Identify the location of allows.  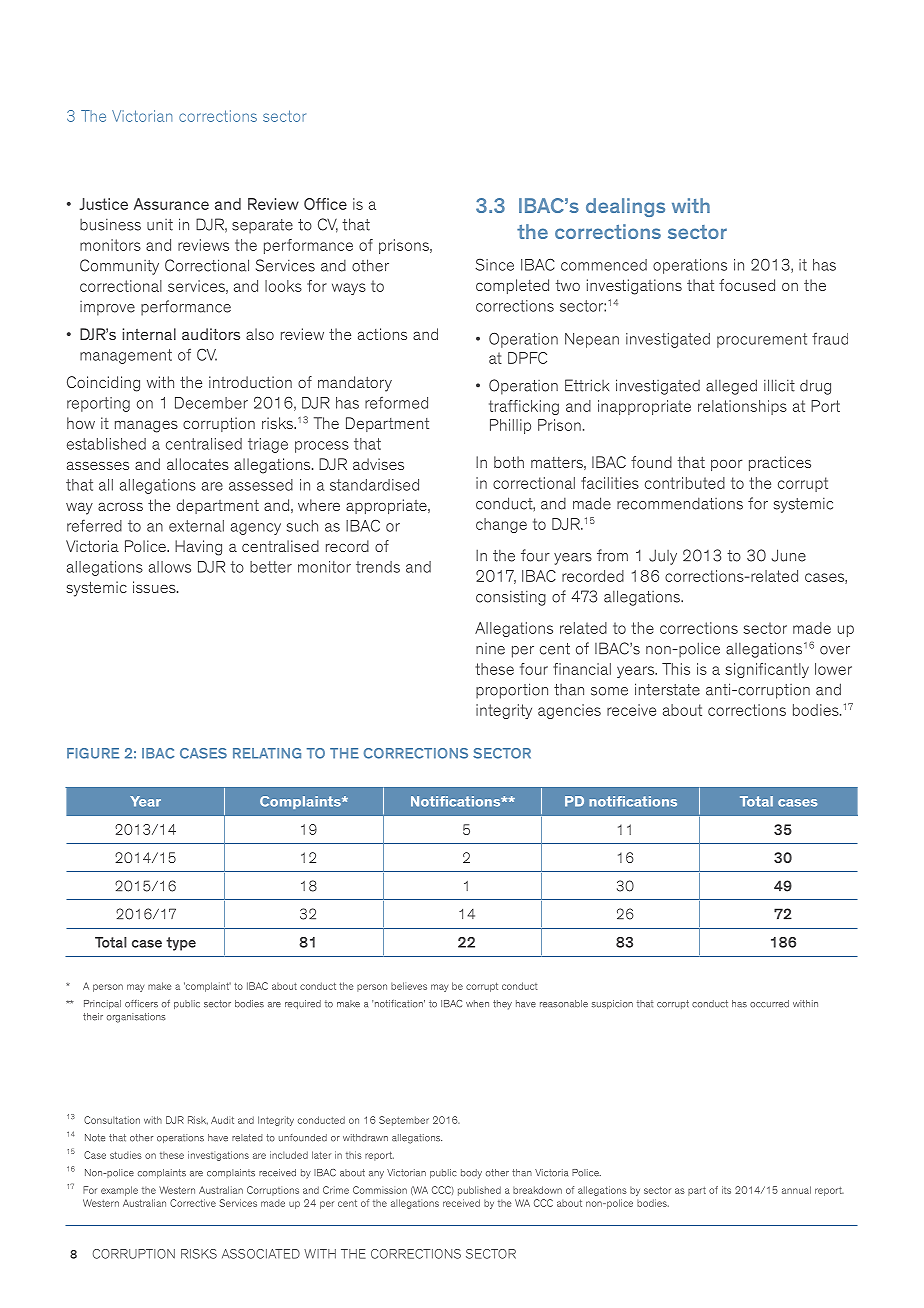
(170, 567).
